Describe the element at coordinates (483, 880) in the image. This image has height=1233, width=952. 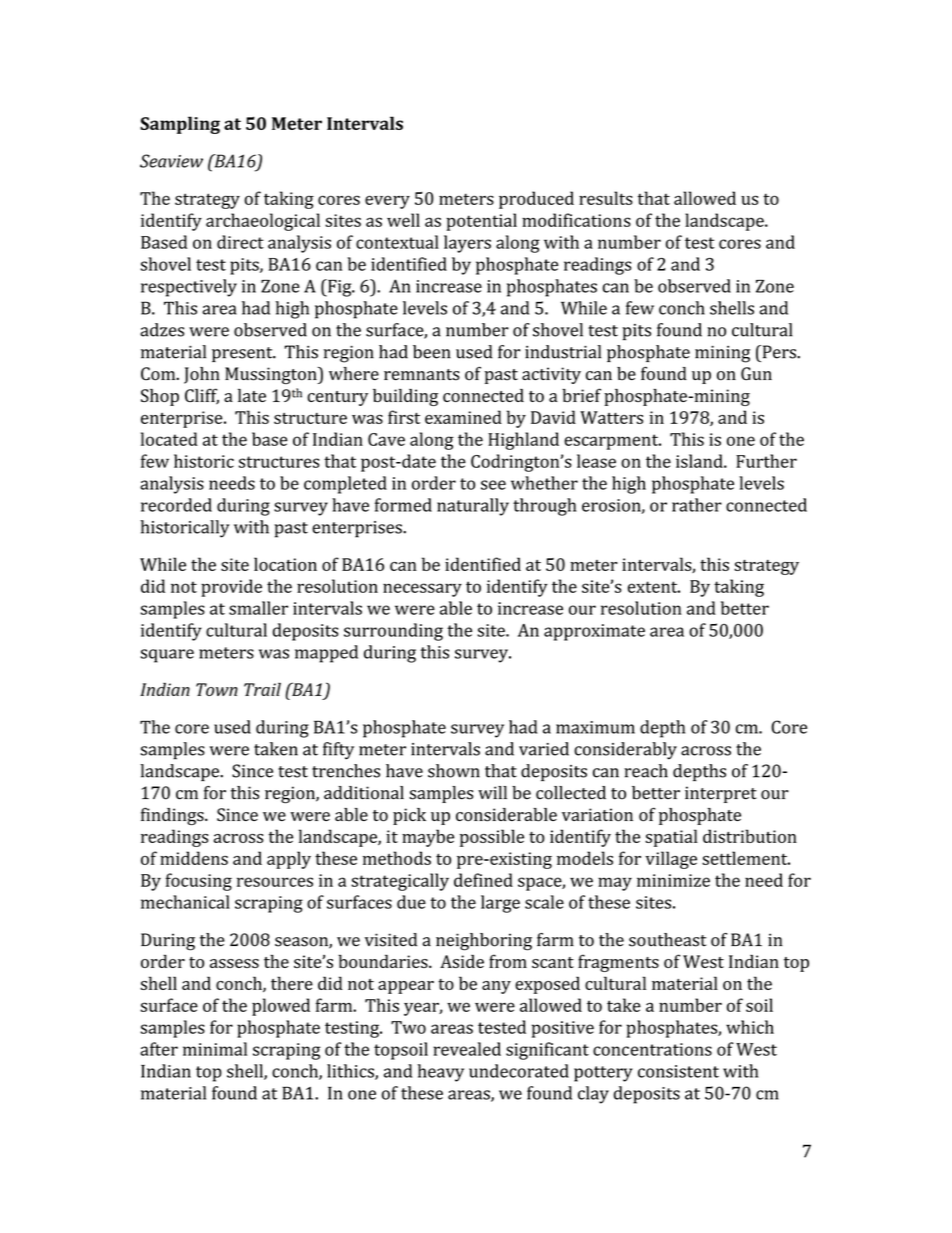
I see `defined` at that location.
